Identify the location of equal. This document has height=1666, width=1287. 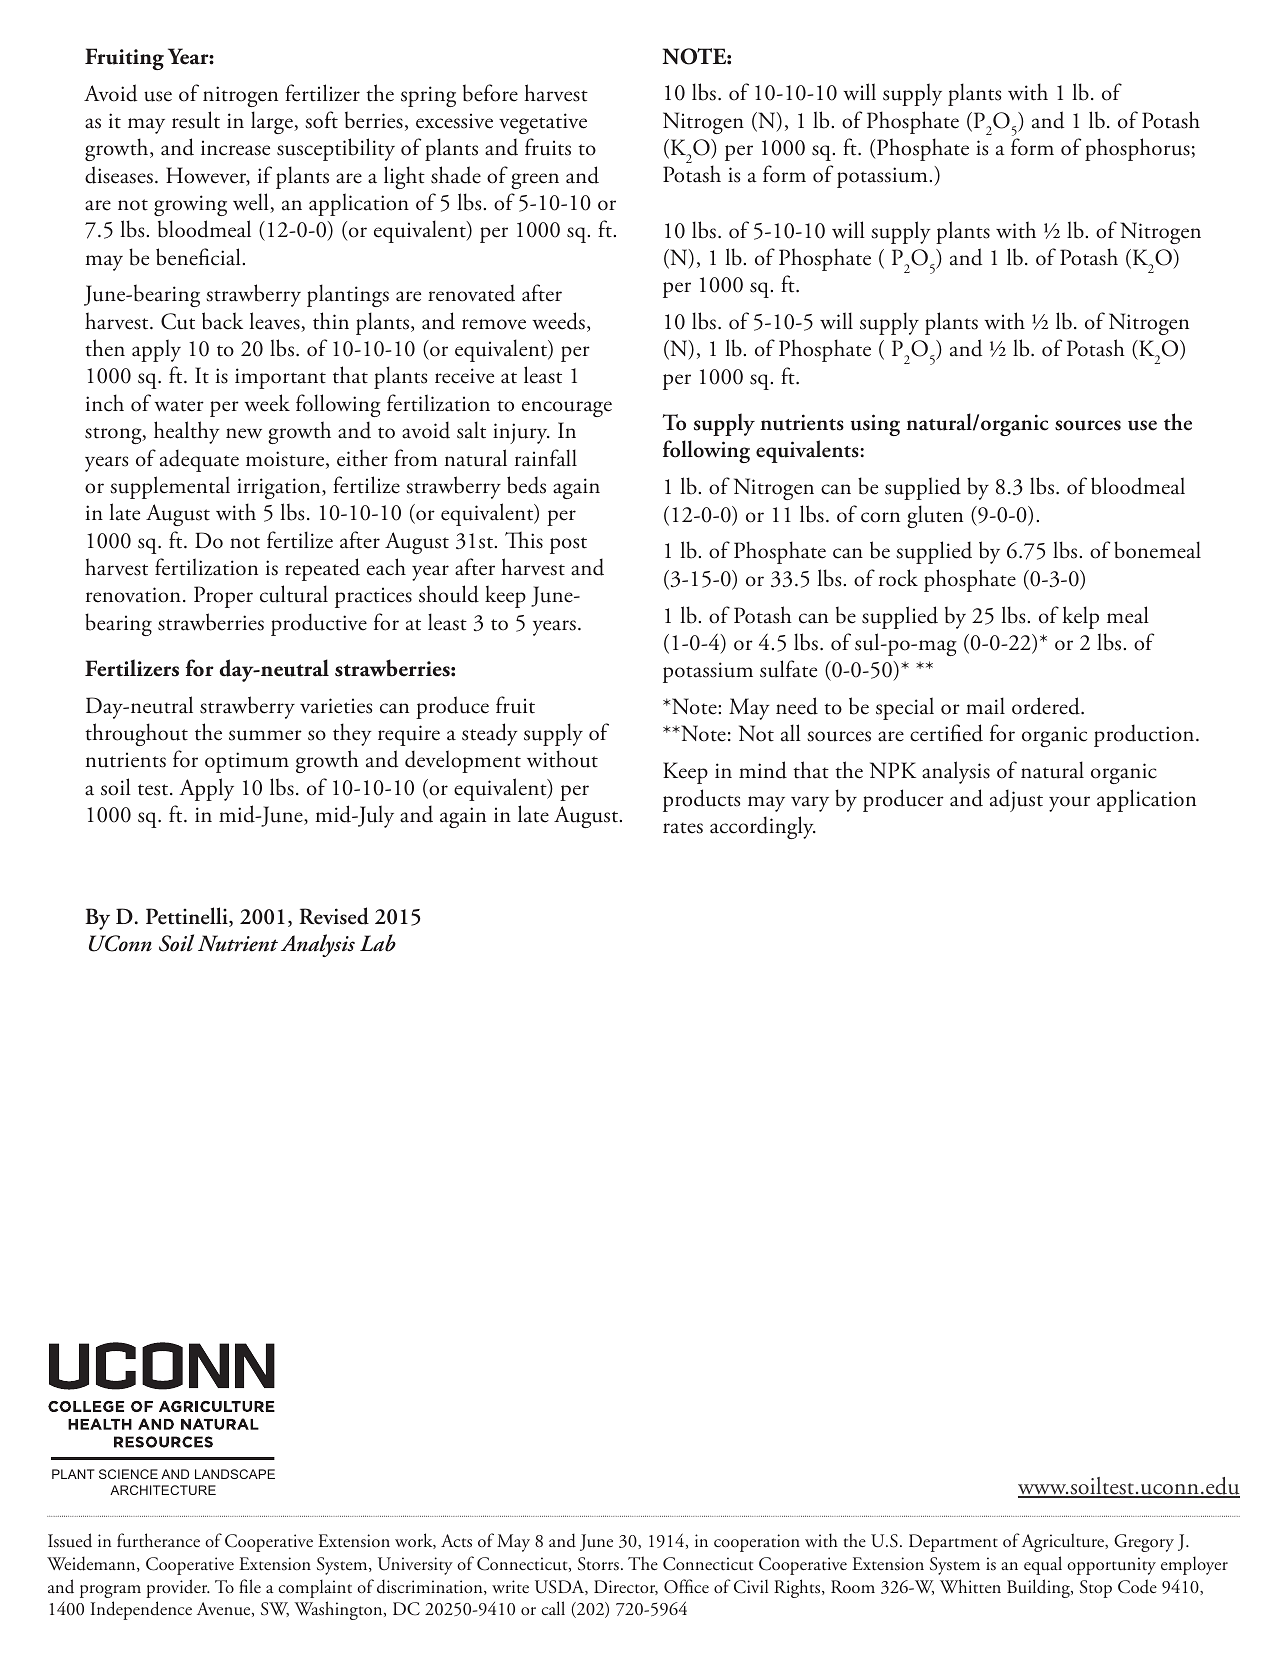
(1043, 1565).
